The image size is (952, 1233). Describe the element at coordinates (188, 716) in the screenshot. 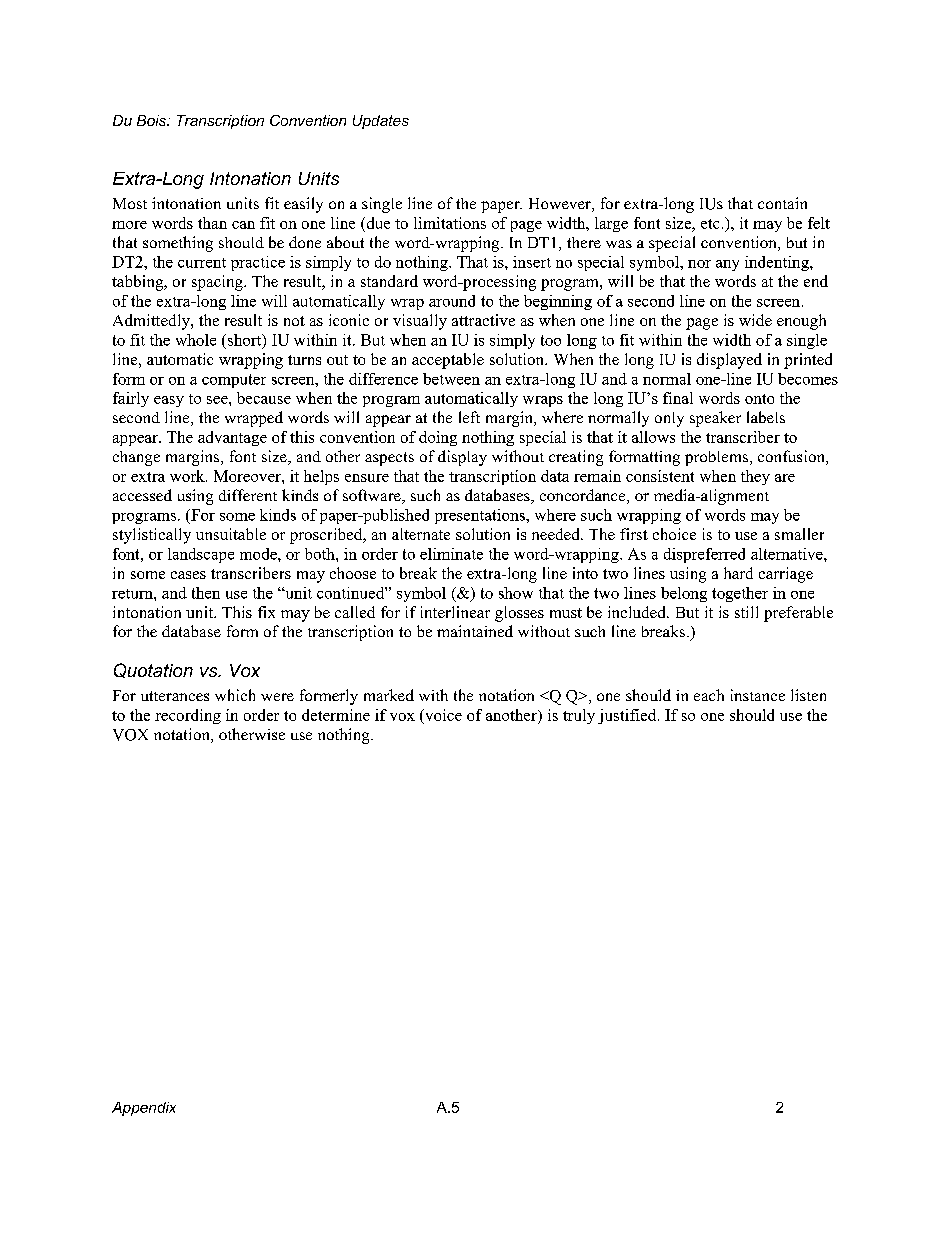

I see `recording` at that location.
